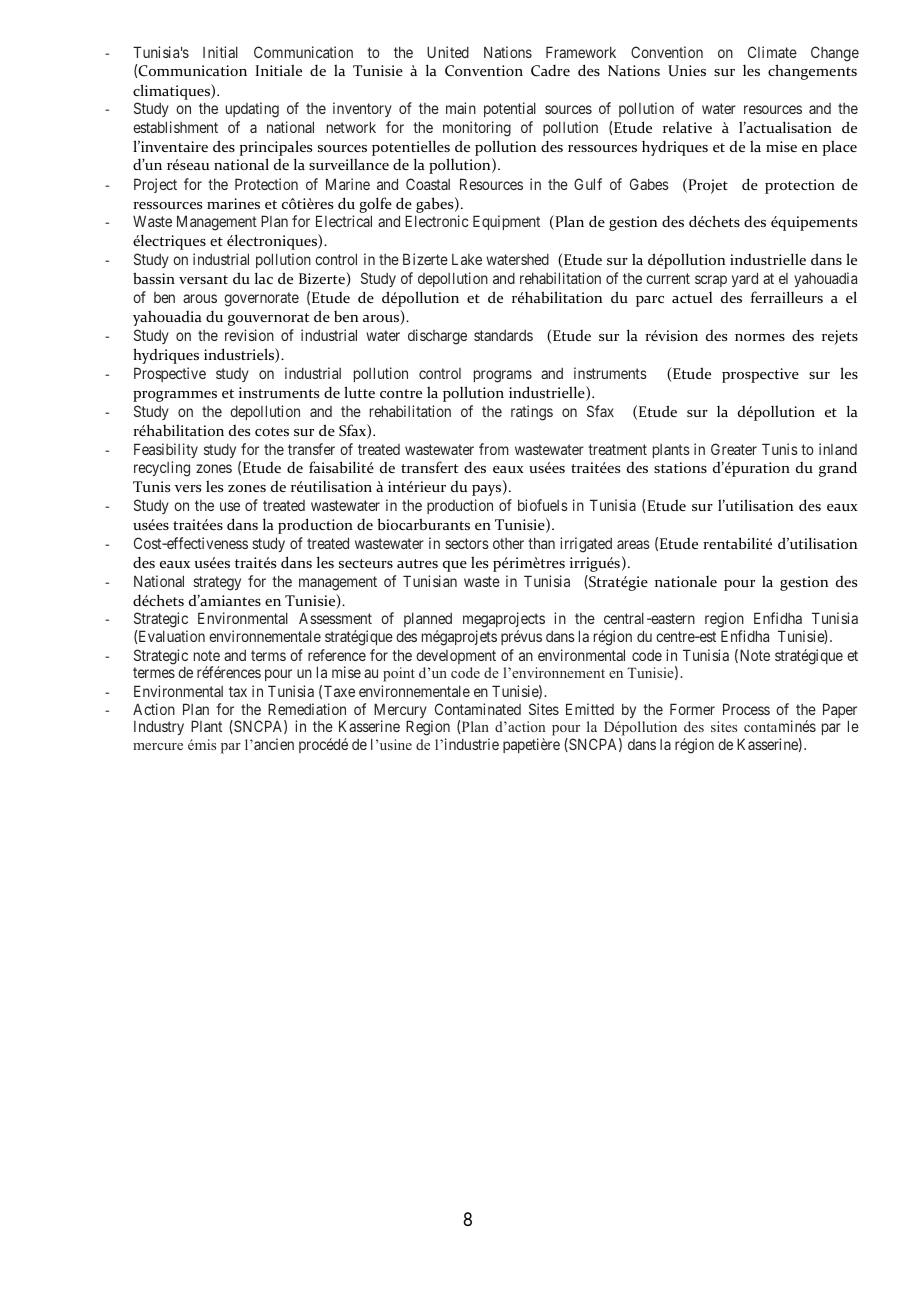 The image size is (924, 1308). I want to click on updating, so click(252, 110).
